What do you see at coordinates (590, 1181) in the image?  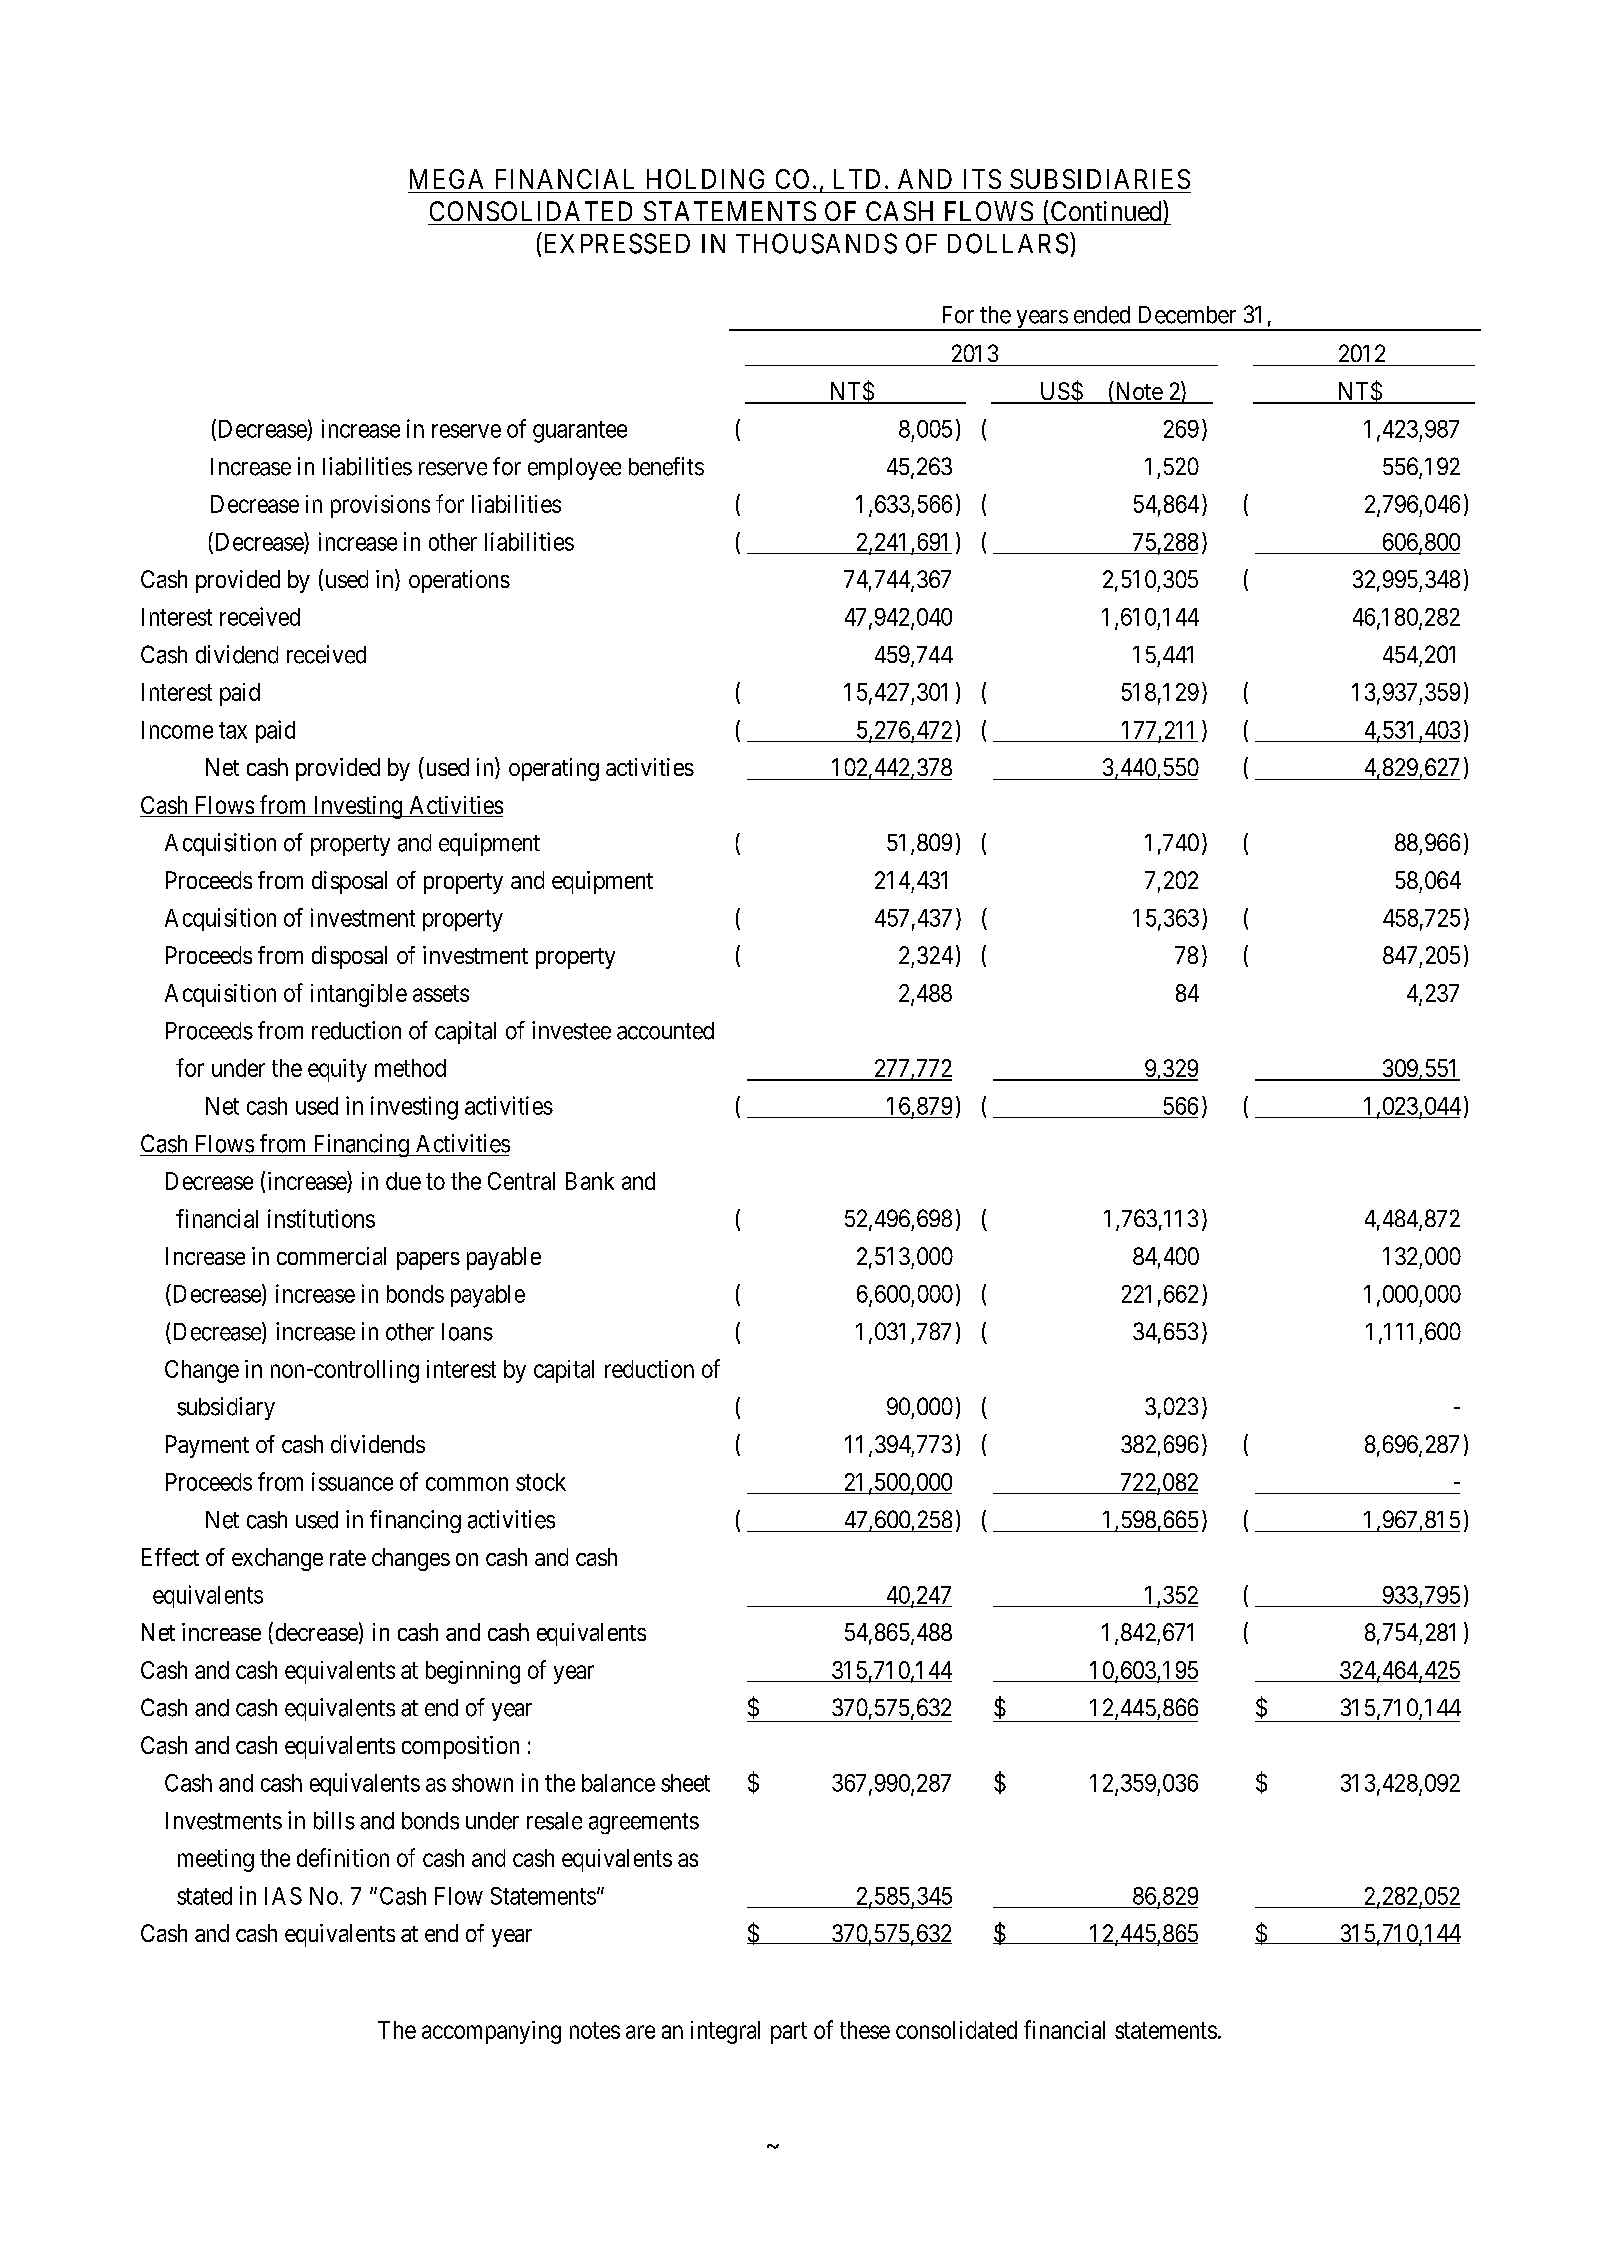 I see `Bank` at bounding box center [590, 1181].
